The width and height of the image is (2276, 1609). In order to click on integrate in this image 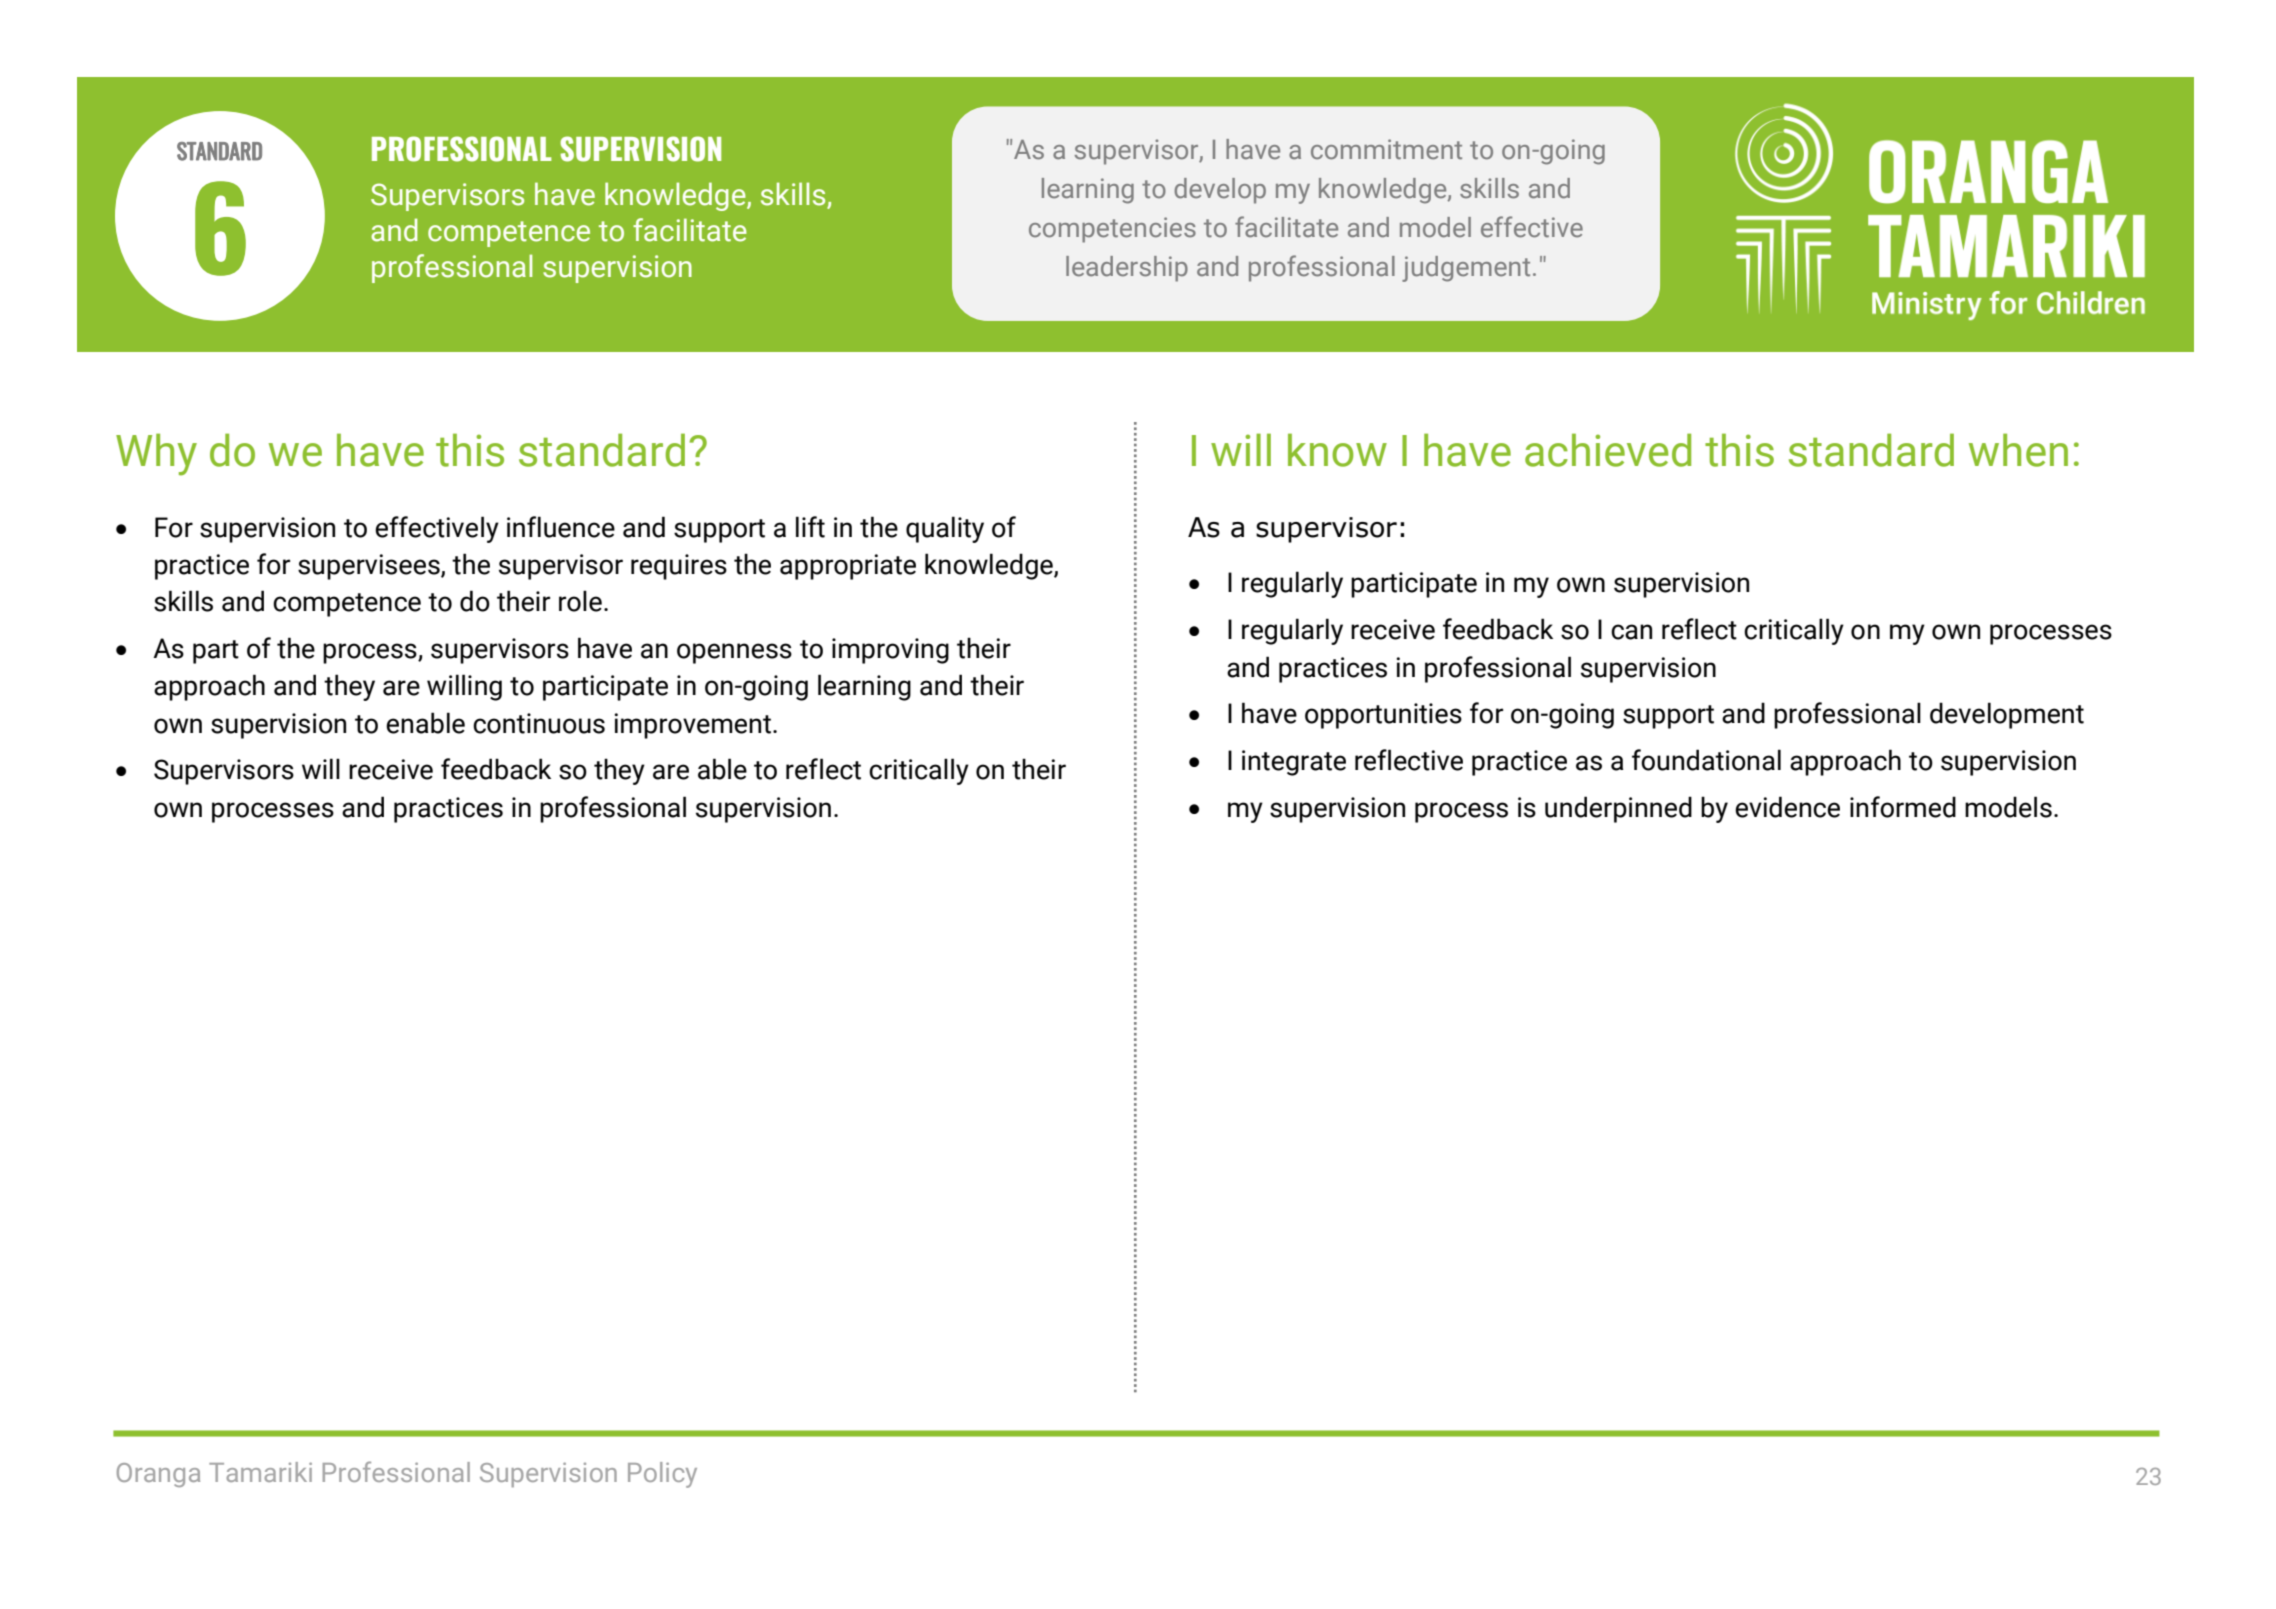, I will do `click(1294, 763)`.
